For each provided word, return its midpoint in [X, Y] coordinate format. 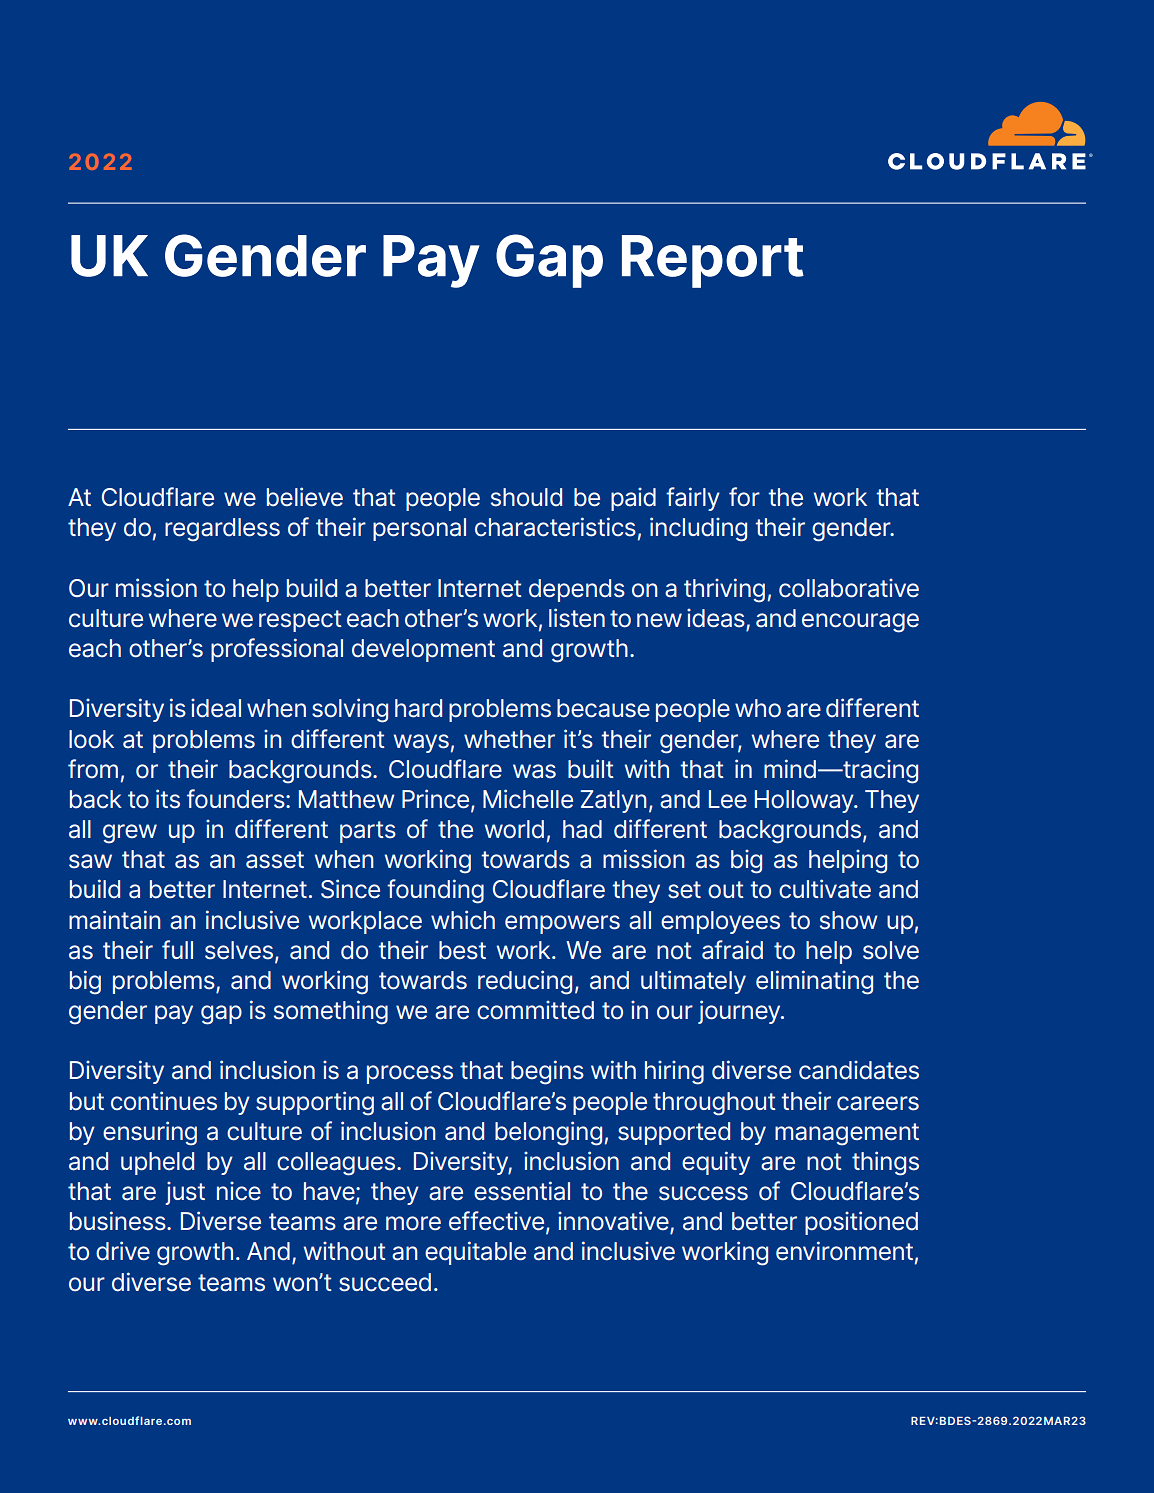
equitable [475, 1253]
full [177, 949]
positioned [861, 1223]
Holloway [805, 801]
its [168, 799]
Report [713, 261]
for [744, 497]
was [534, 771]
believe [305, 497]
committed [535, 1010]
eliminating [814, 982]
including [698, 529]
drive [123, 1251]
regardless [222, 530]
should [526, 497]
